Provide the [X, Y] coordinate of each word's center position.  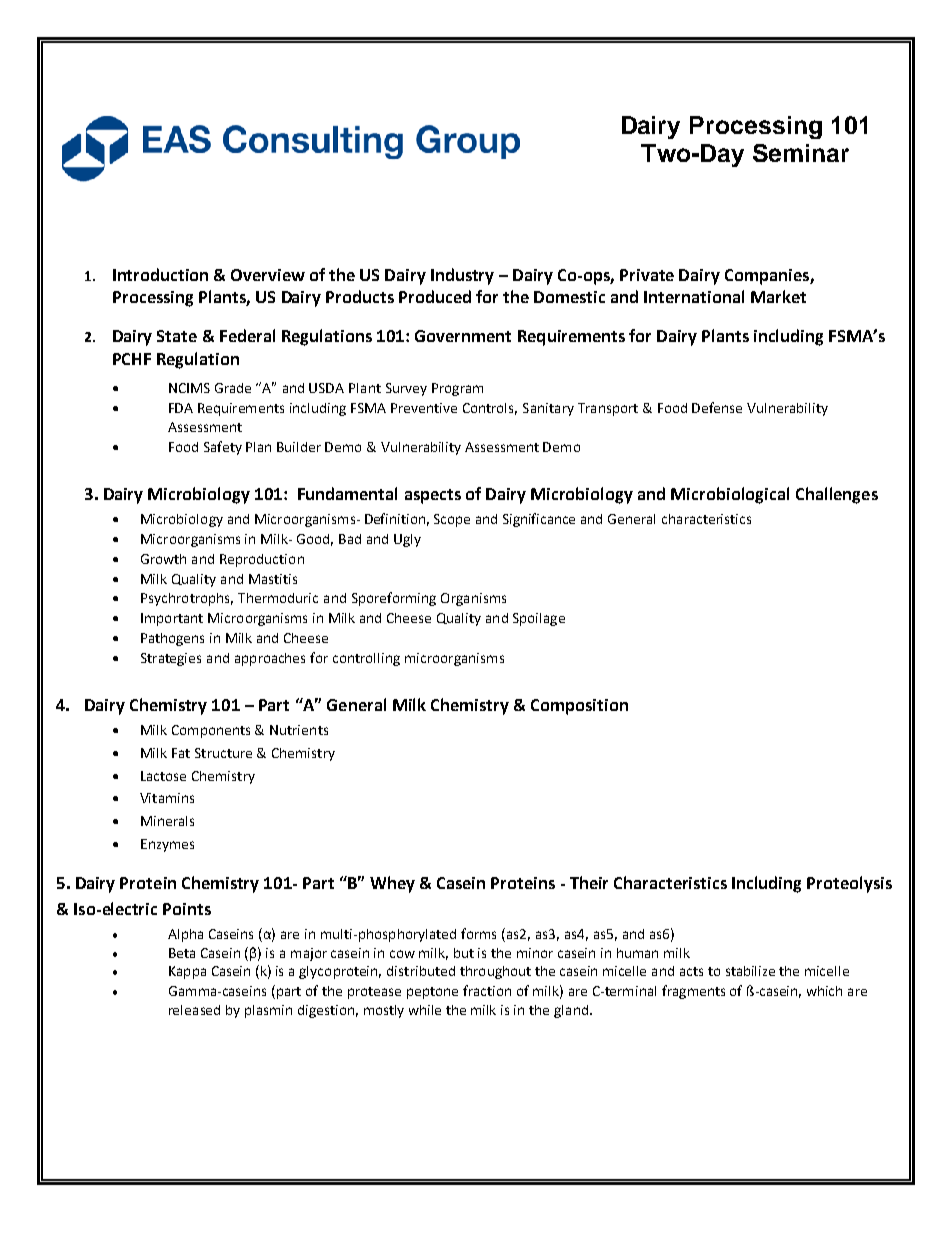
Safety [223, 448]
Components [211, 731]
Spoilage [539, 619]
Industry [462, 276]
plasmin [268, 1011]
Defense [717, 407]
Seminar [801, 153]
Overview [268, 275]
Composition [579, 707]
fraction [487, 990]
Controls [490, 409]
